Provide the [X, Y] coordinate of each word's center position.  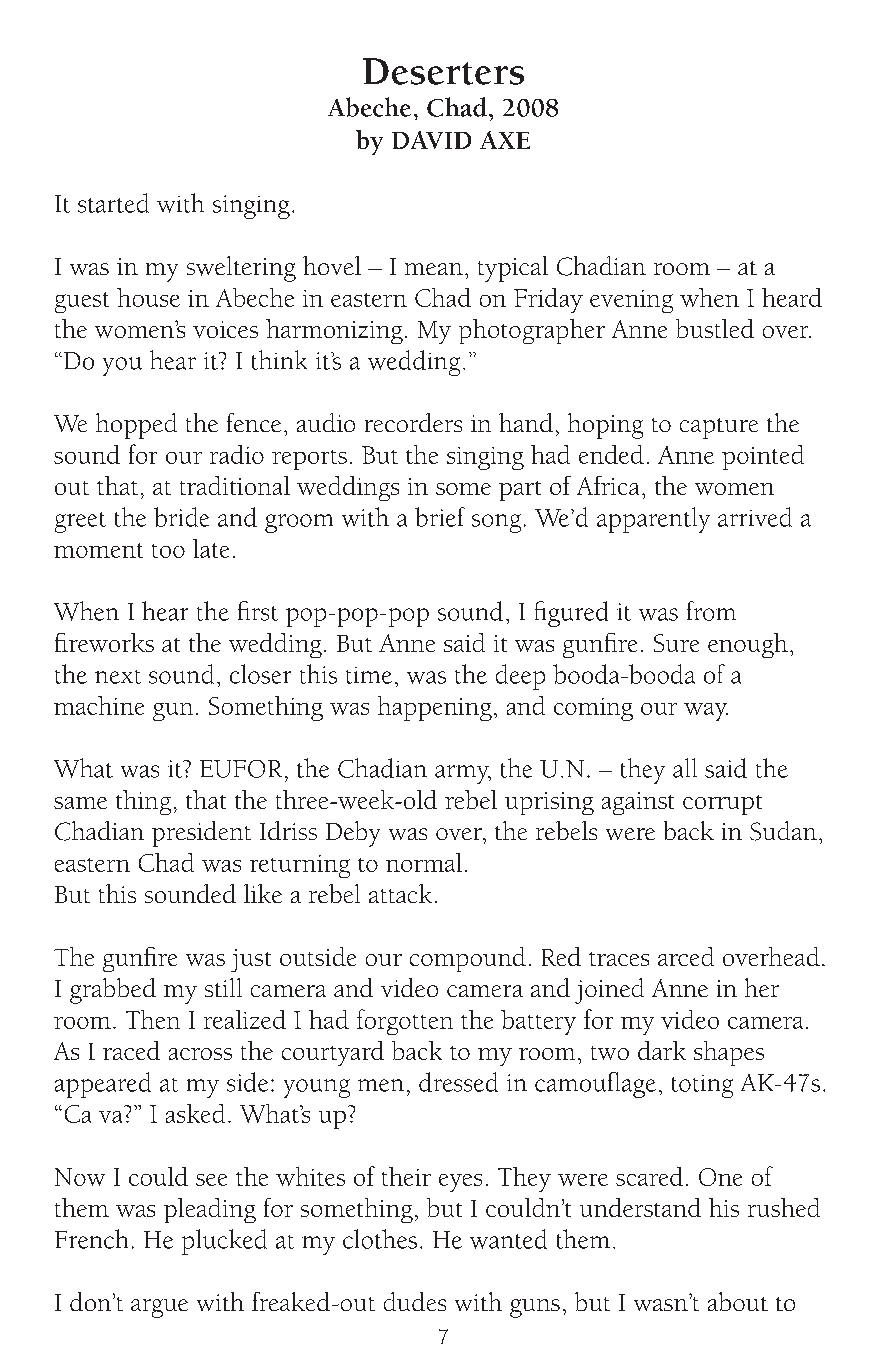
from [711, 611]
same [80, 803]
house [148, 297]
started [113, 203]
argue [159, 1308]
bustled [715, 328]
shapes [729, 1053]
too [168, 551]
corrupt [722, 805]
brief [440, 517]
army [463, 774]
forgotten [405, 1022]
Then [153, 1019]
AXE [505, 140]
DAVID [431, 140]
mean [434, 269]
